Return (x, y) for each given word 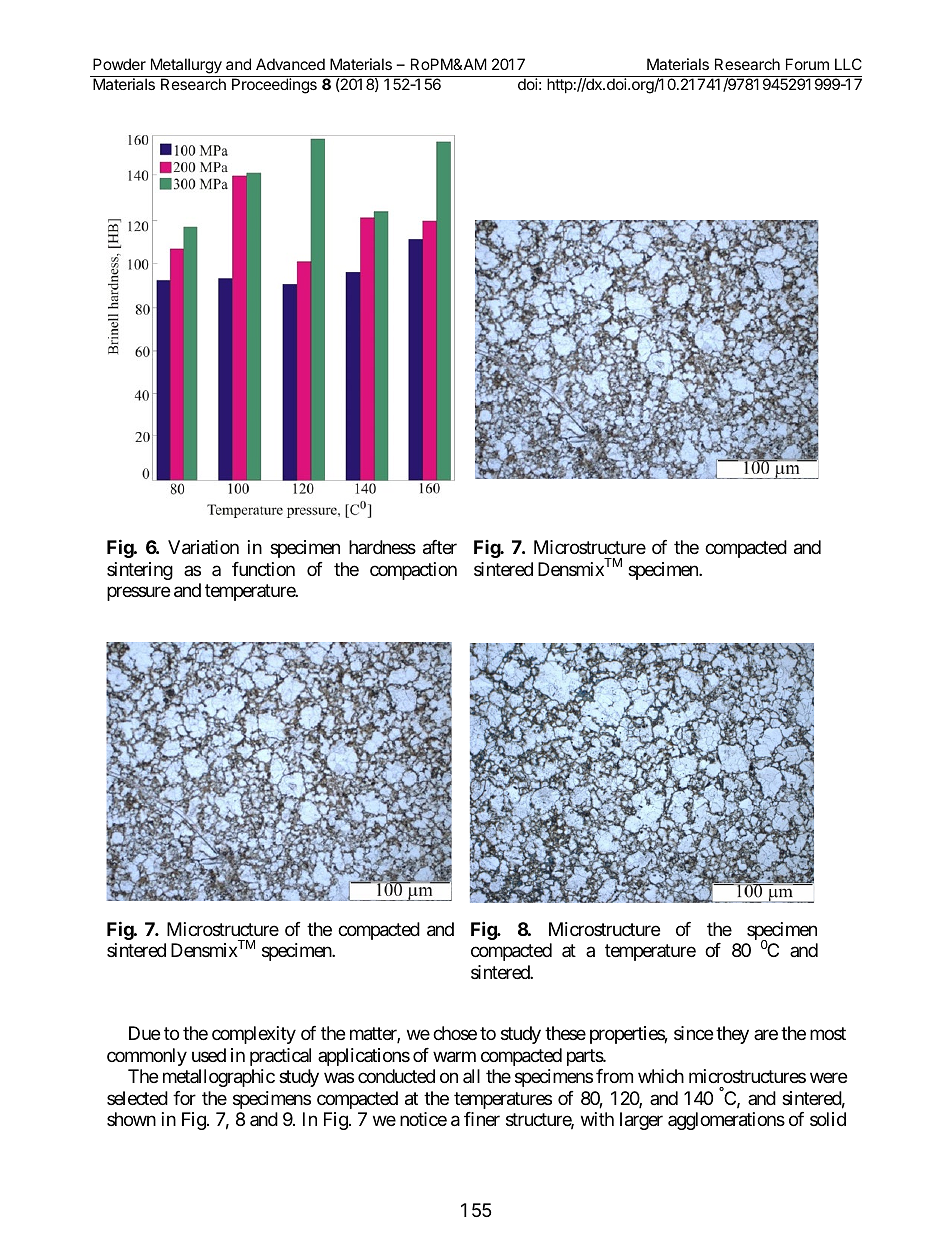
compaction (413, 571)
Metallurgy (186, 66)
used (209, 1055)
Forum (807, 64)
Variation (203, 547)
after (440, 547)
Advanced (290, 64)
